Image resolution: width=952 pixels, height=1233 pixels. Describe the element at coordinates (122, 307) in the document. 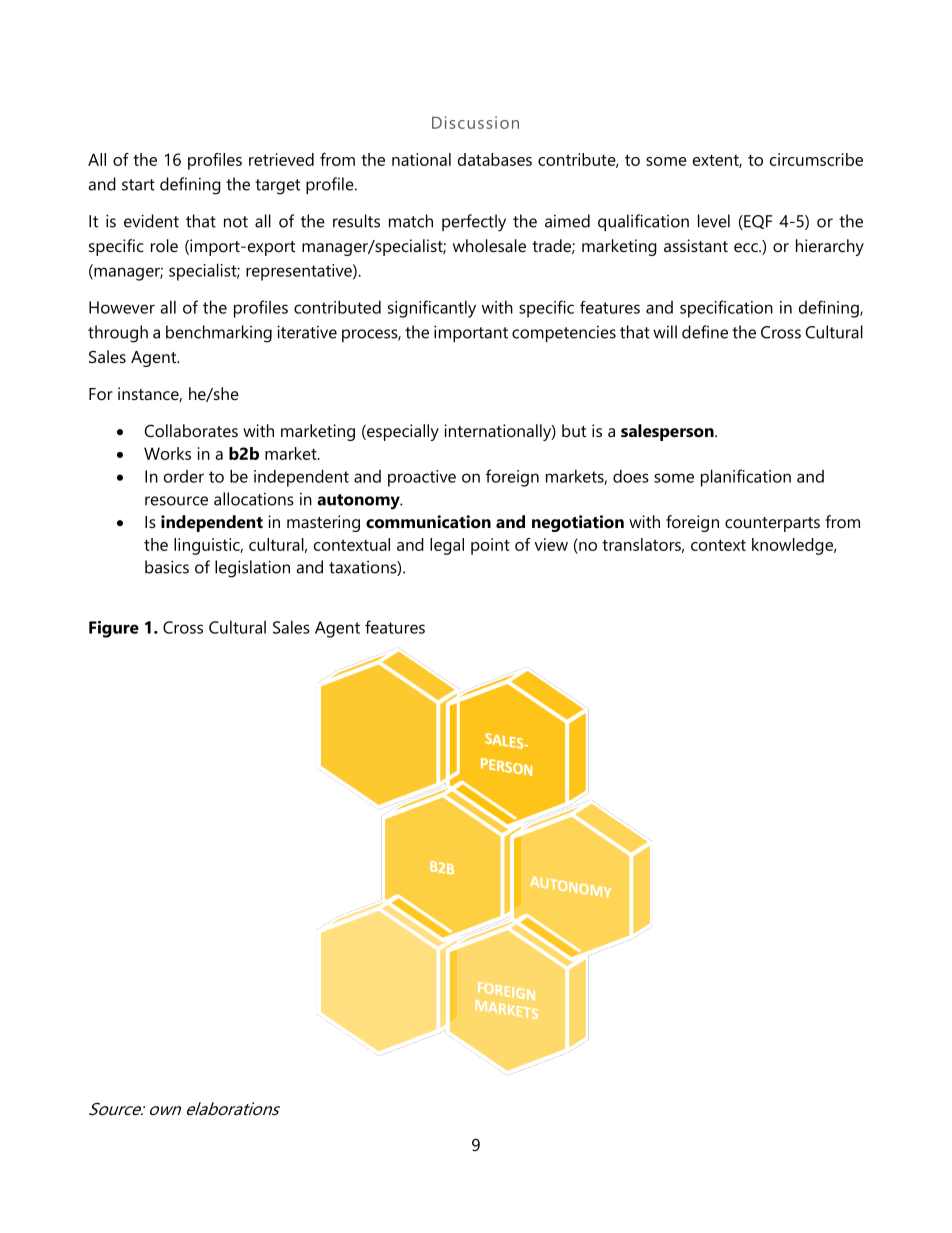

I see `However` at that location.
